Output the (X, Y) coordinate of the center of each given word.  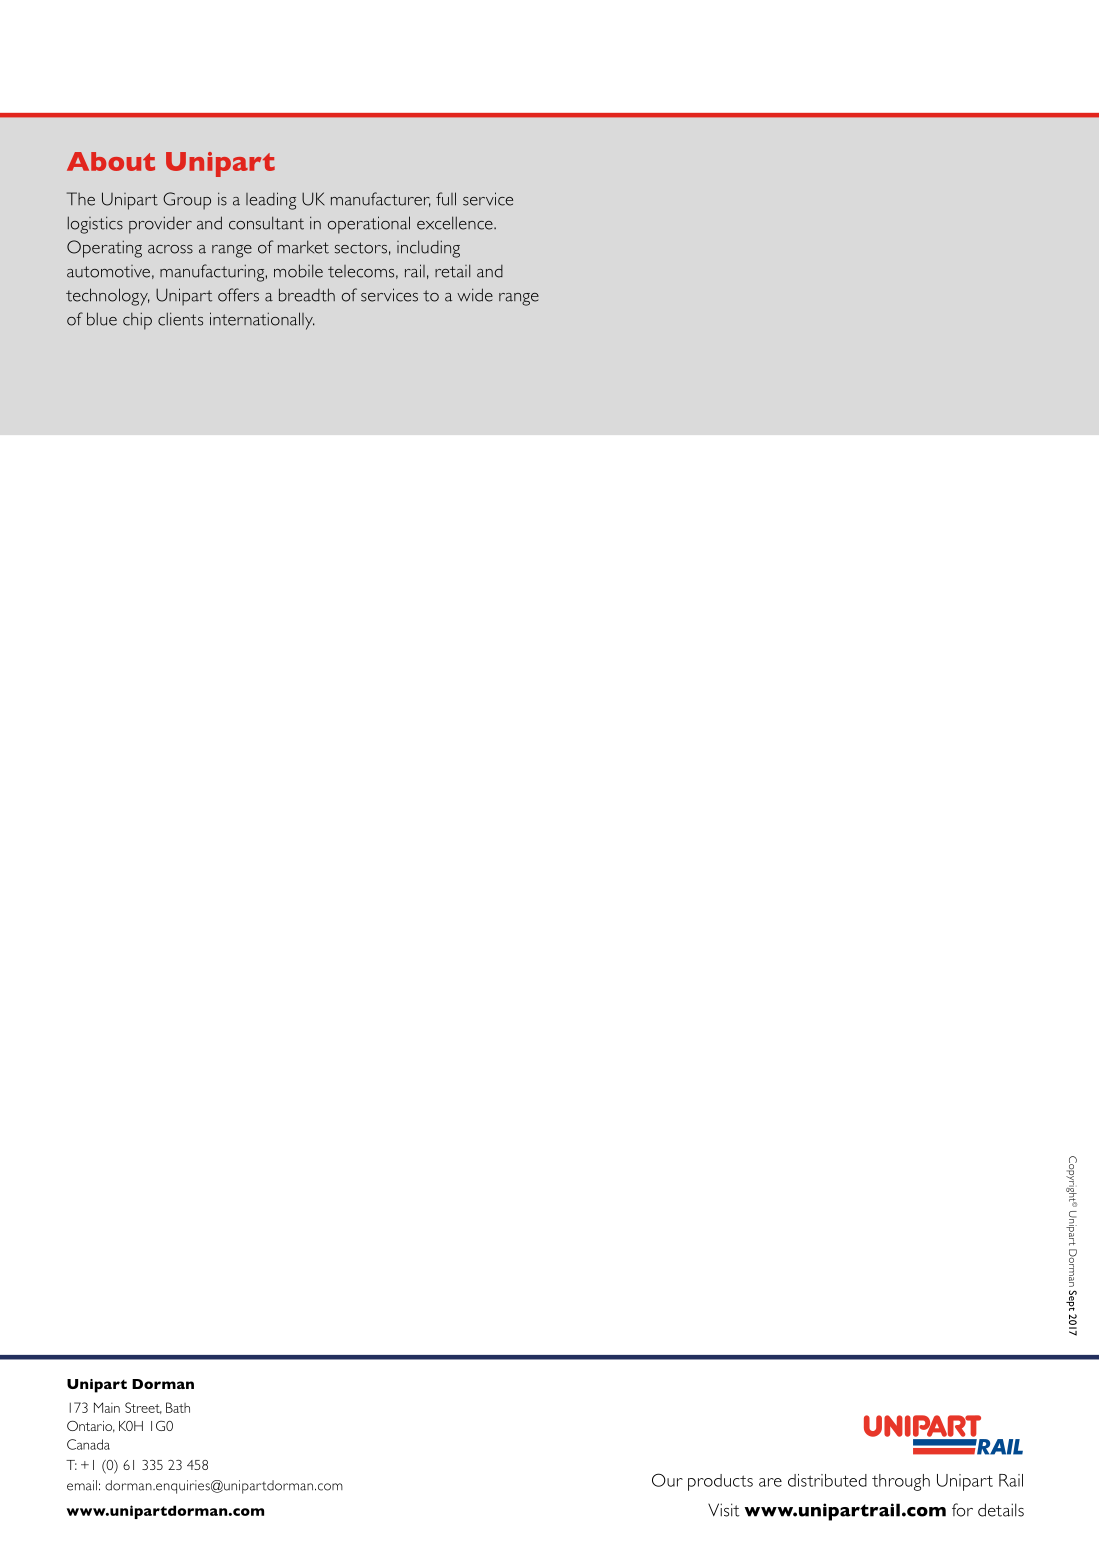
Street (143, 1408)
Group (187, 201)
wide (475, 295)
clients (180, 319)
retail (452, 271)
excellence (456, 223)
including (428, 249)
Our (667, 1480)
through (901, 1482)
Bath (178, 1407)
